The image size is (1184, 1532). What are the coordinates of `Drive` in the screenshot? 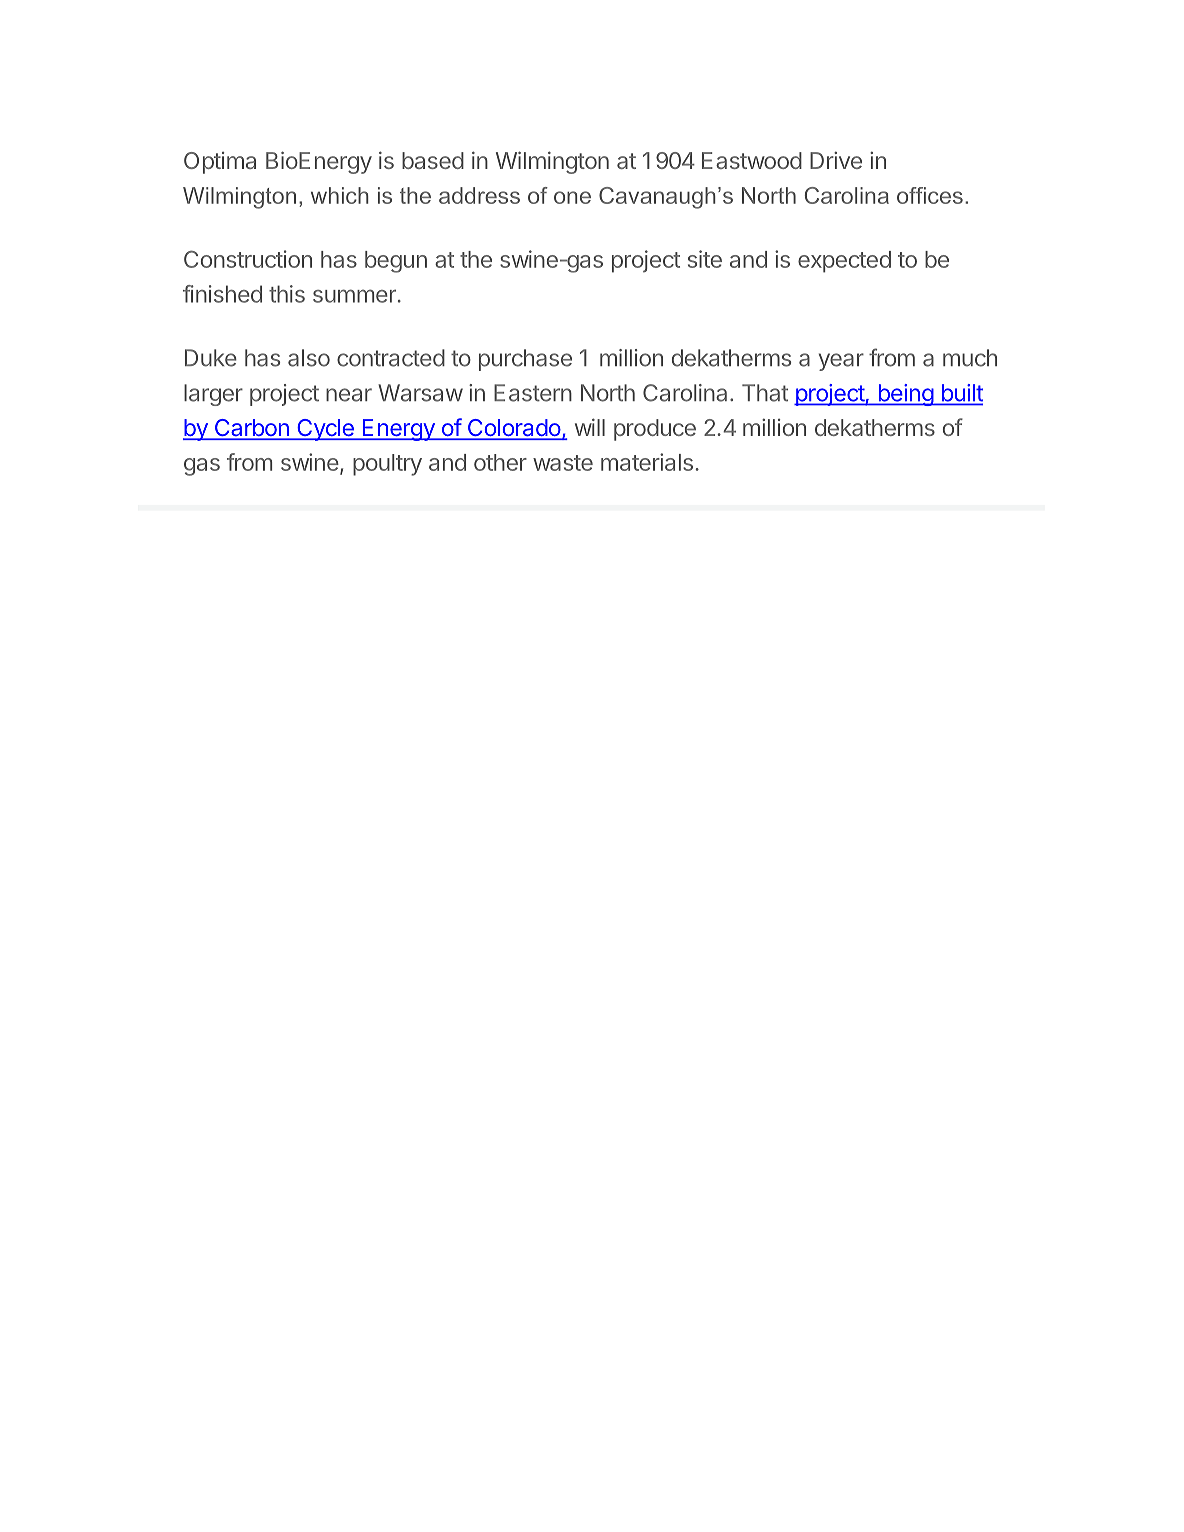 It's located at (836, 160).
